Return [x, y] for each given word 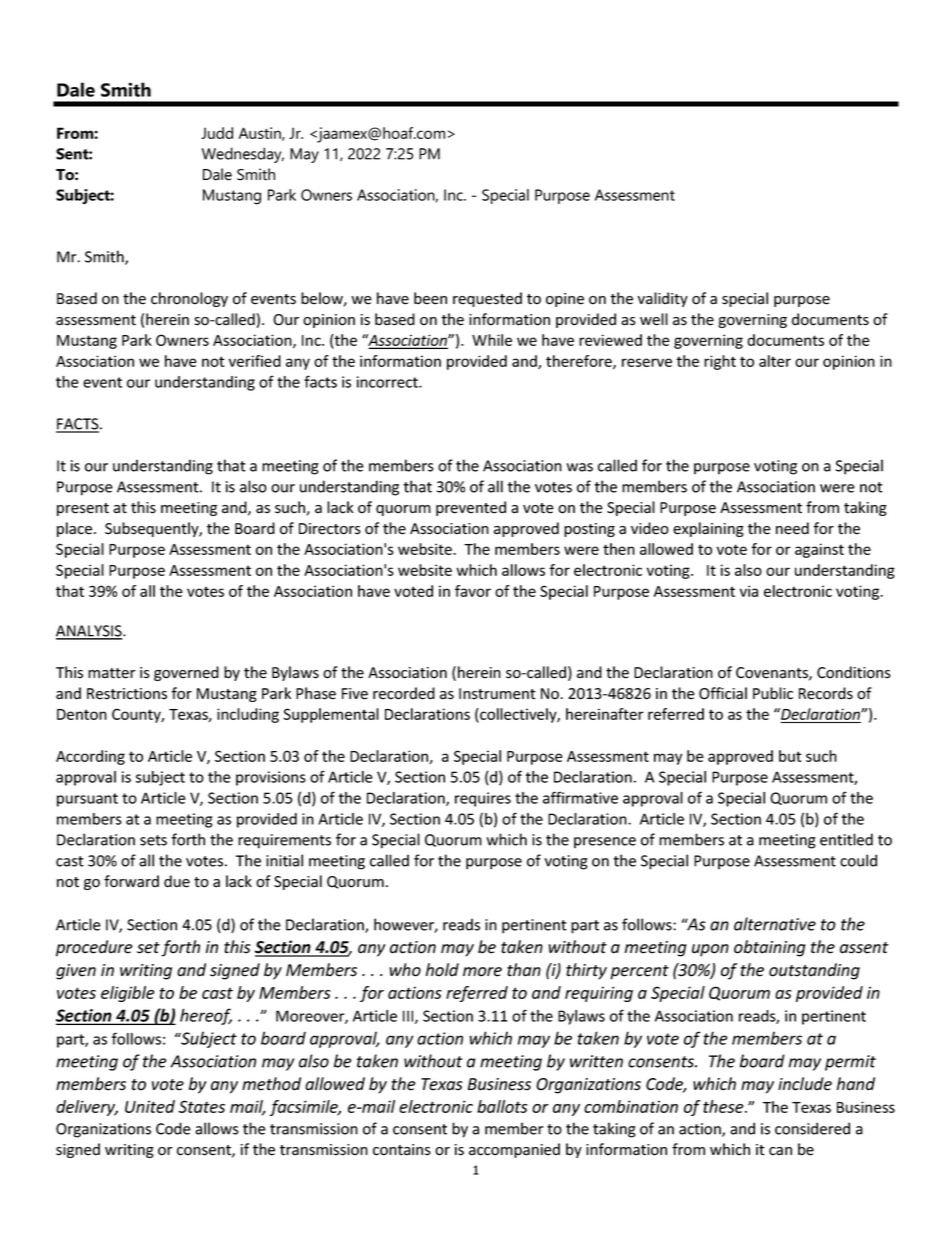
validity [663, 299]
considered [812, 1128]
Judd [217, 133]
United [150, 1106]
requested [487, 299]
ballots [502, 1106]
